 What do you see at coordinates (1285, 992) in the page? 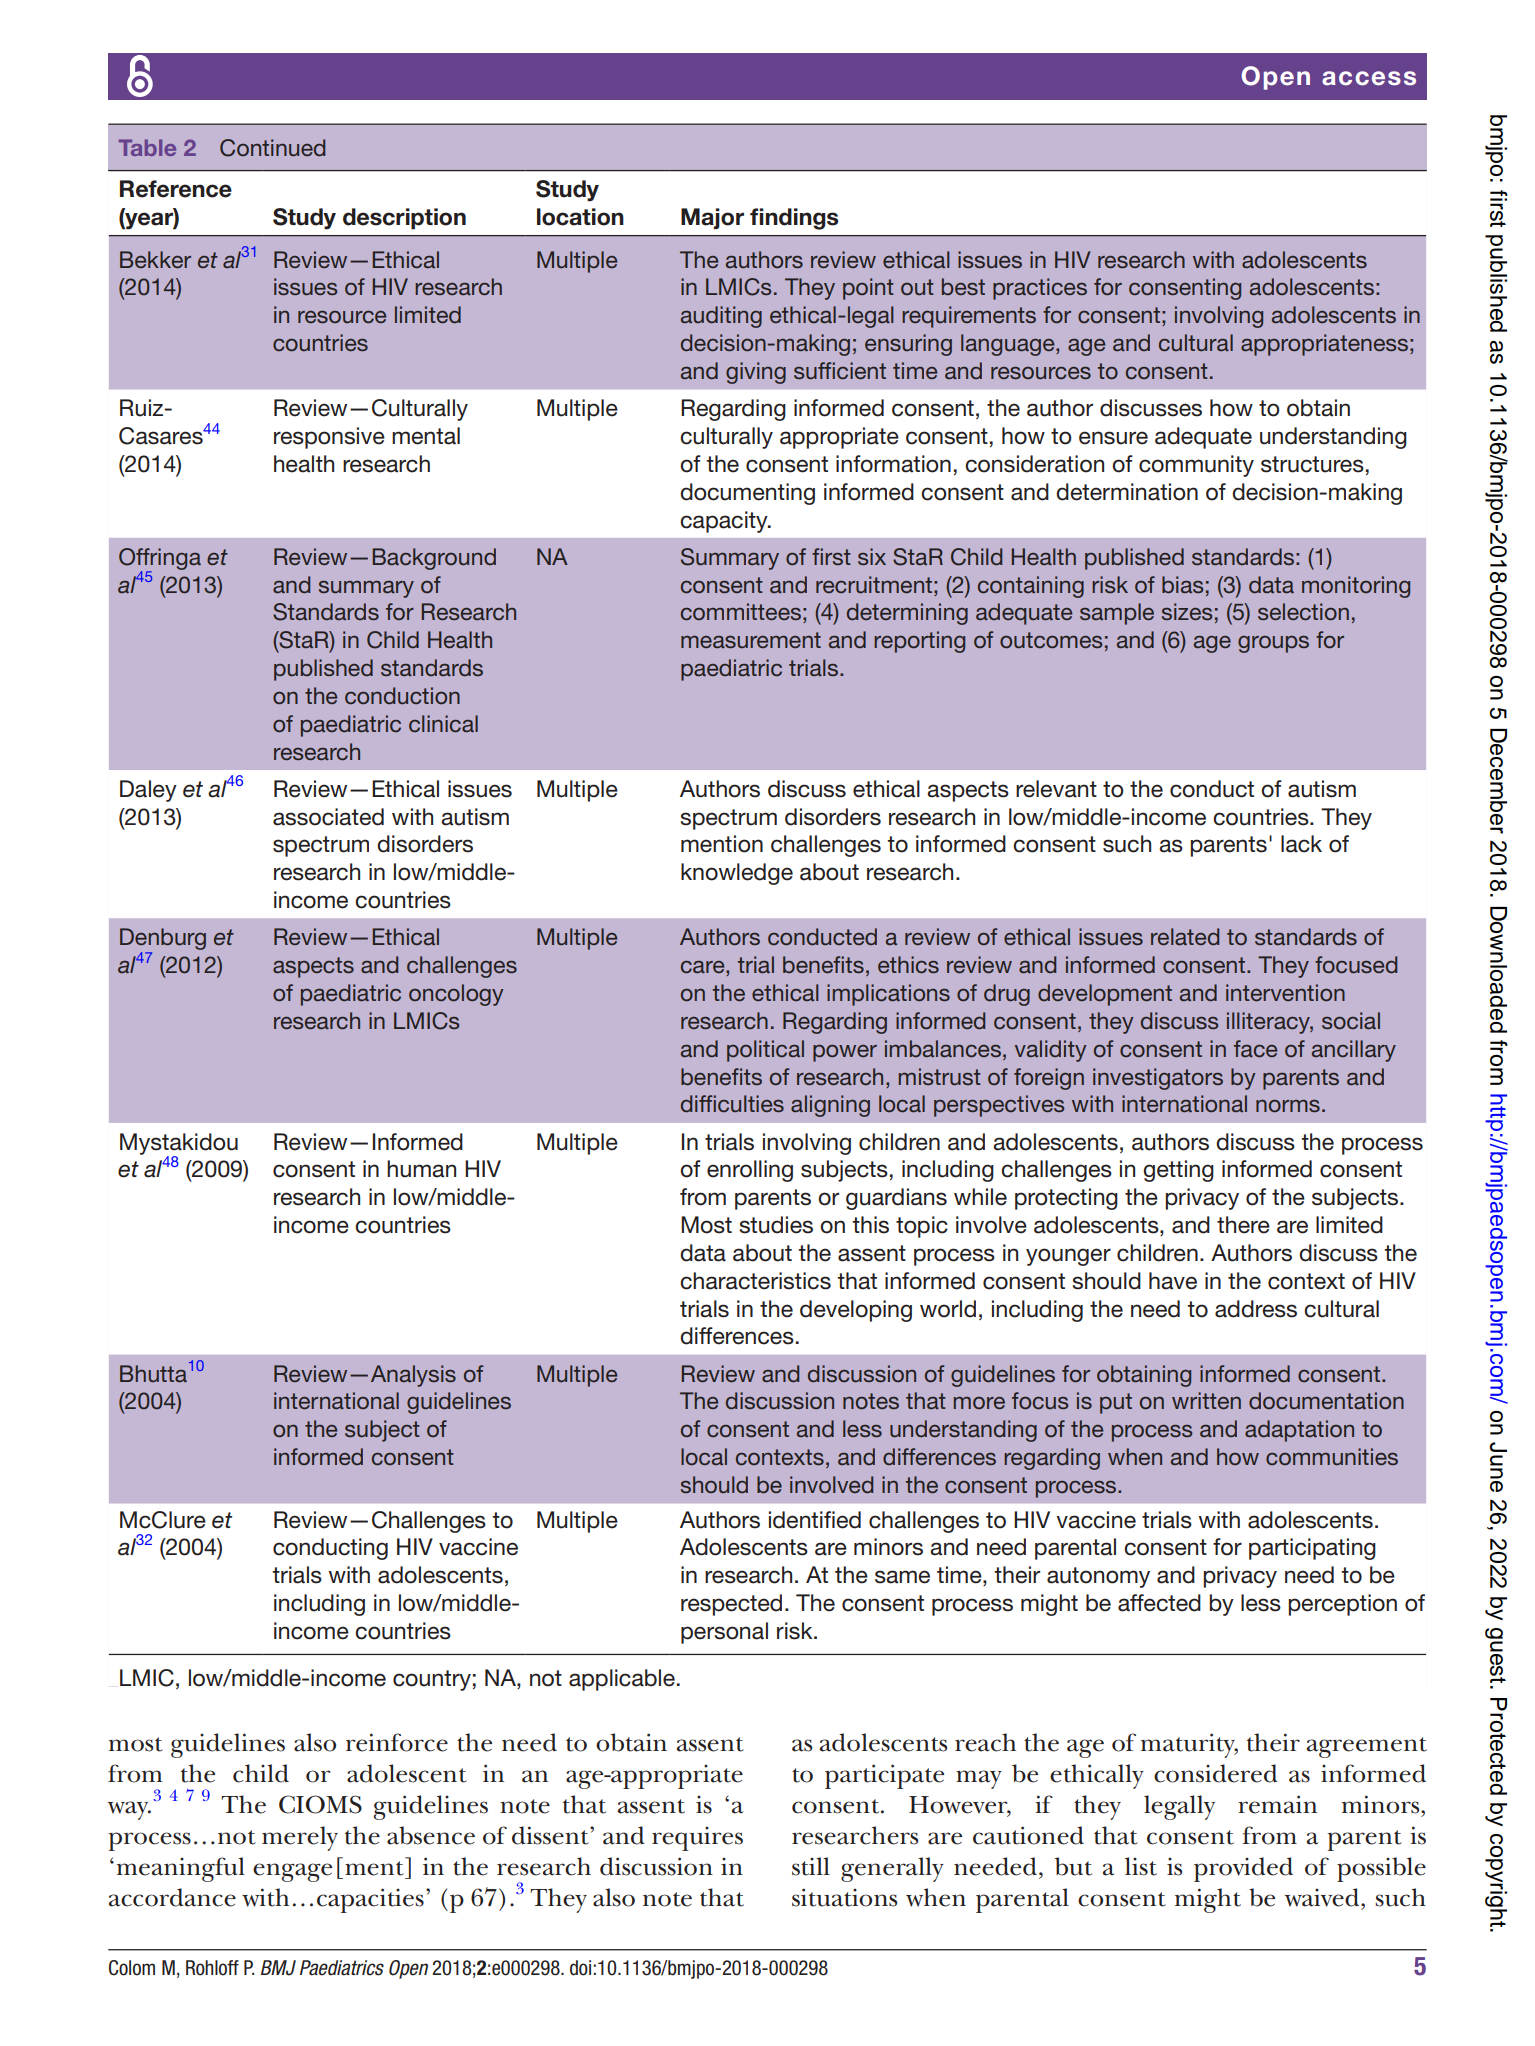
I see `intervention` at bounding box center [1285, 992].
